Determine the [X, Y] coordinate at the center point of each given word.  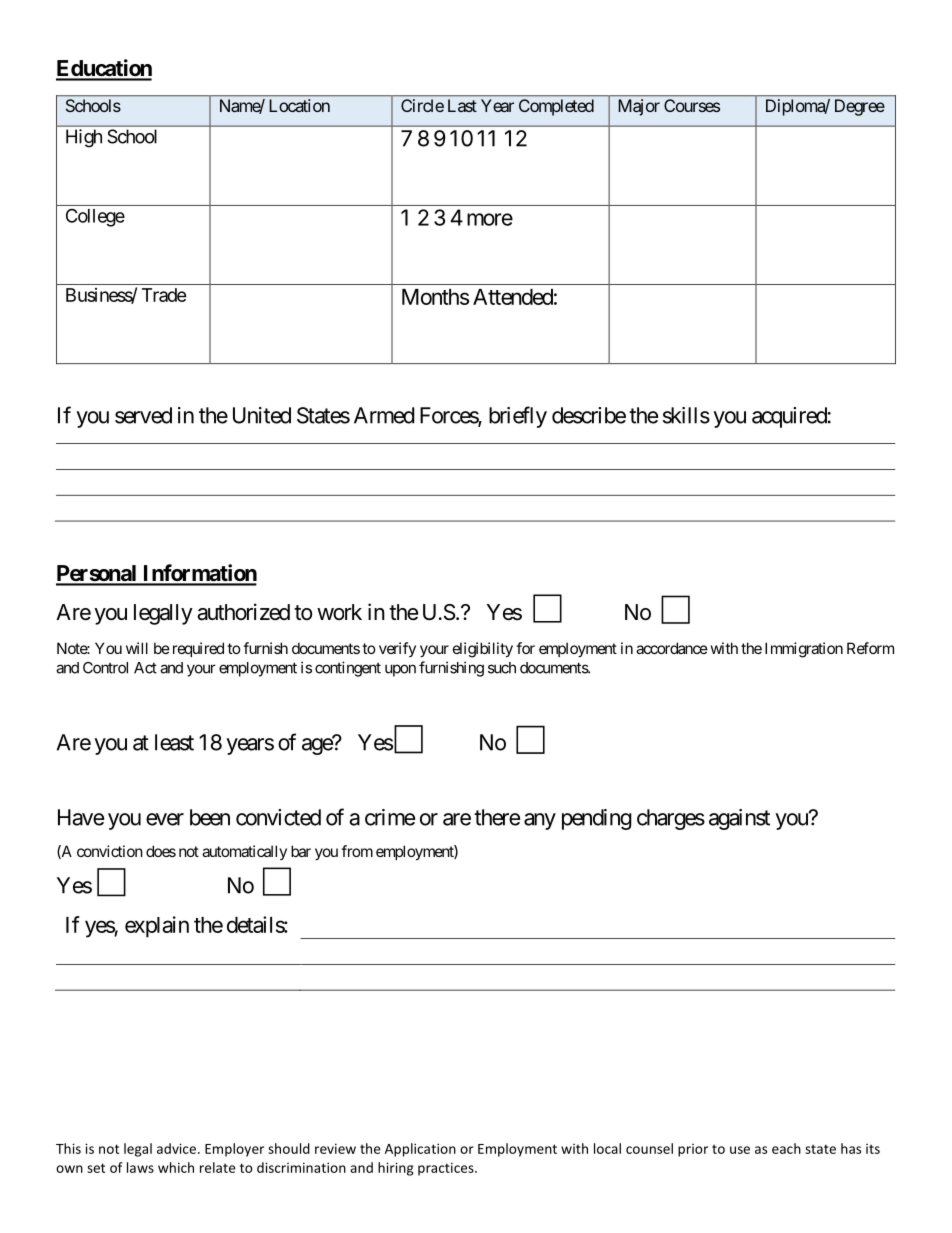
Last [462, 105]
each [786, 1148]
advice [178, 1148]
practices [447, 1169]
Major [639, 107]
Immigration [804, 650]
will [137, 648]
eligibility [483, 650]
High [84, 138]
